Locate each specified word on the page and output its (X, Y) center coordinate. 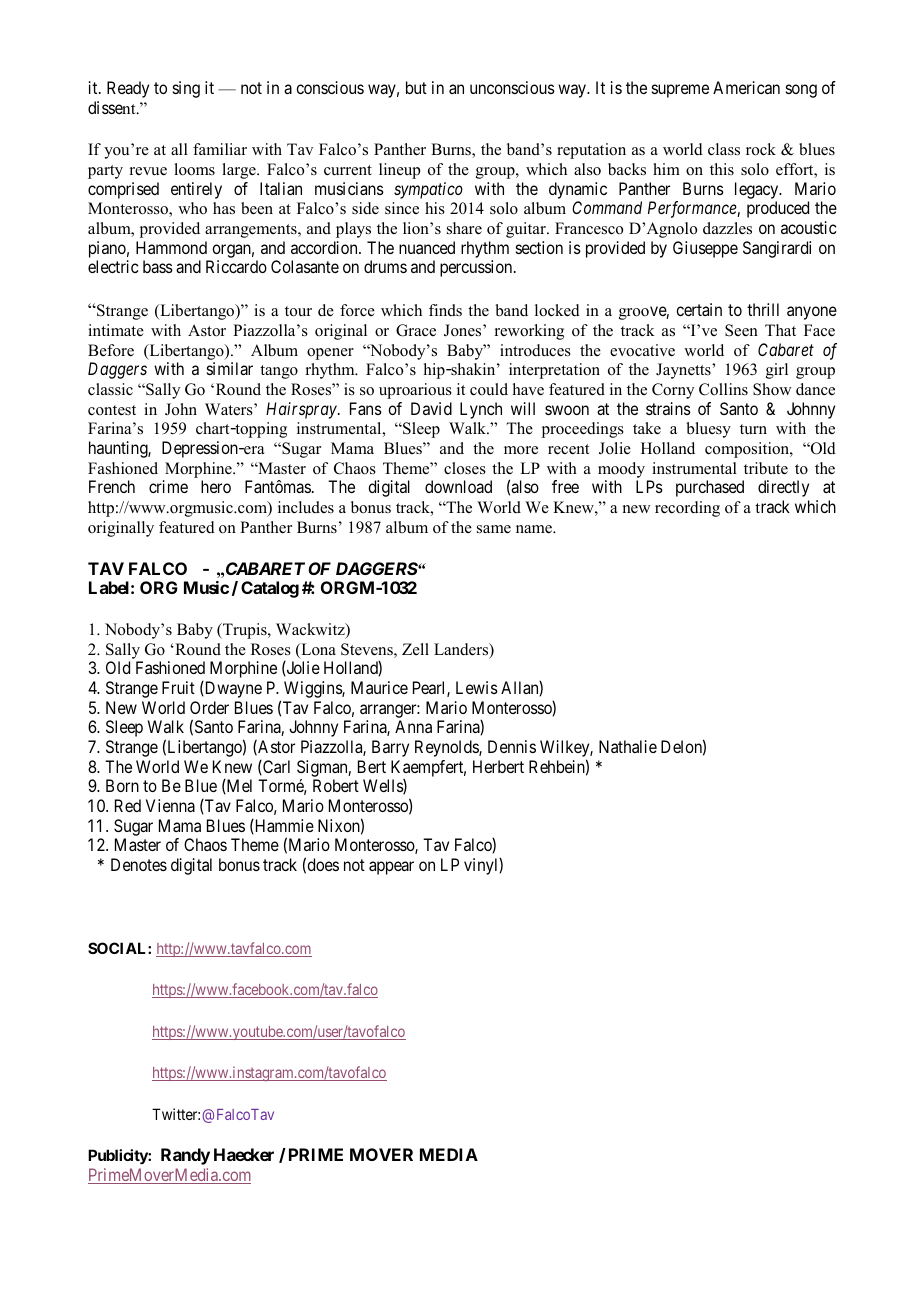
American (746, 87)
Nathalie (628, 746)
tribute (766, 468)
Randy (185, 1156)
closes (465, 468)
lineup (399, 171)
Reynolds (447, 748)
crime (168, 486)
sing (186, 89)
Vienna (170, 805)
